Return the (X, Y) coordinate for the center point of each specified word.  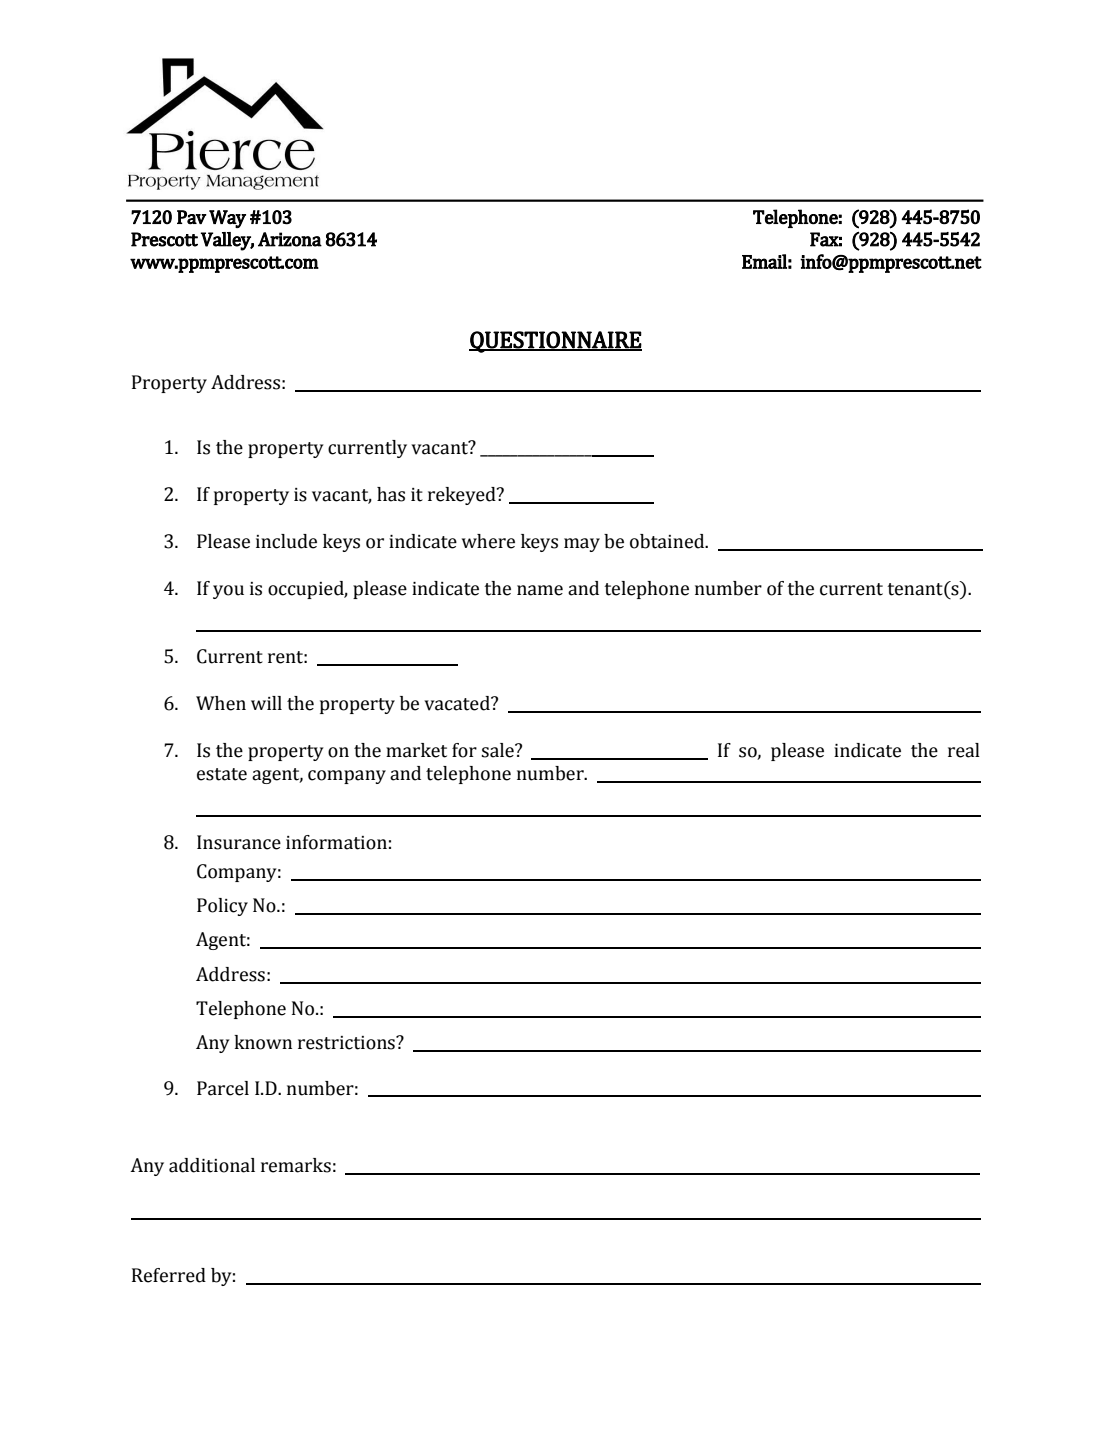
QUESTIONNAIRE (555, 342)
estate (222, 774)
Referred (169, 1275)
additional (212, 1165)
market (416, 750)
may (582, 545)
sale (498, 750)
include (286, 541)
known (263, 1042)
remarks (296, 1165)
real (964, 750)
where (488, 541)
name (540, 590)
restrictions (347, 1043)
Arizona (290, 239)
